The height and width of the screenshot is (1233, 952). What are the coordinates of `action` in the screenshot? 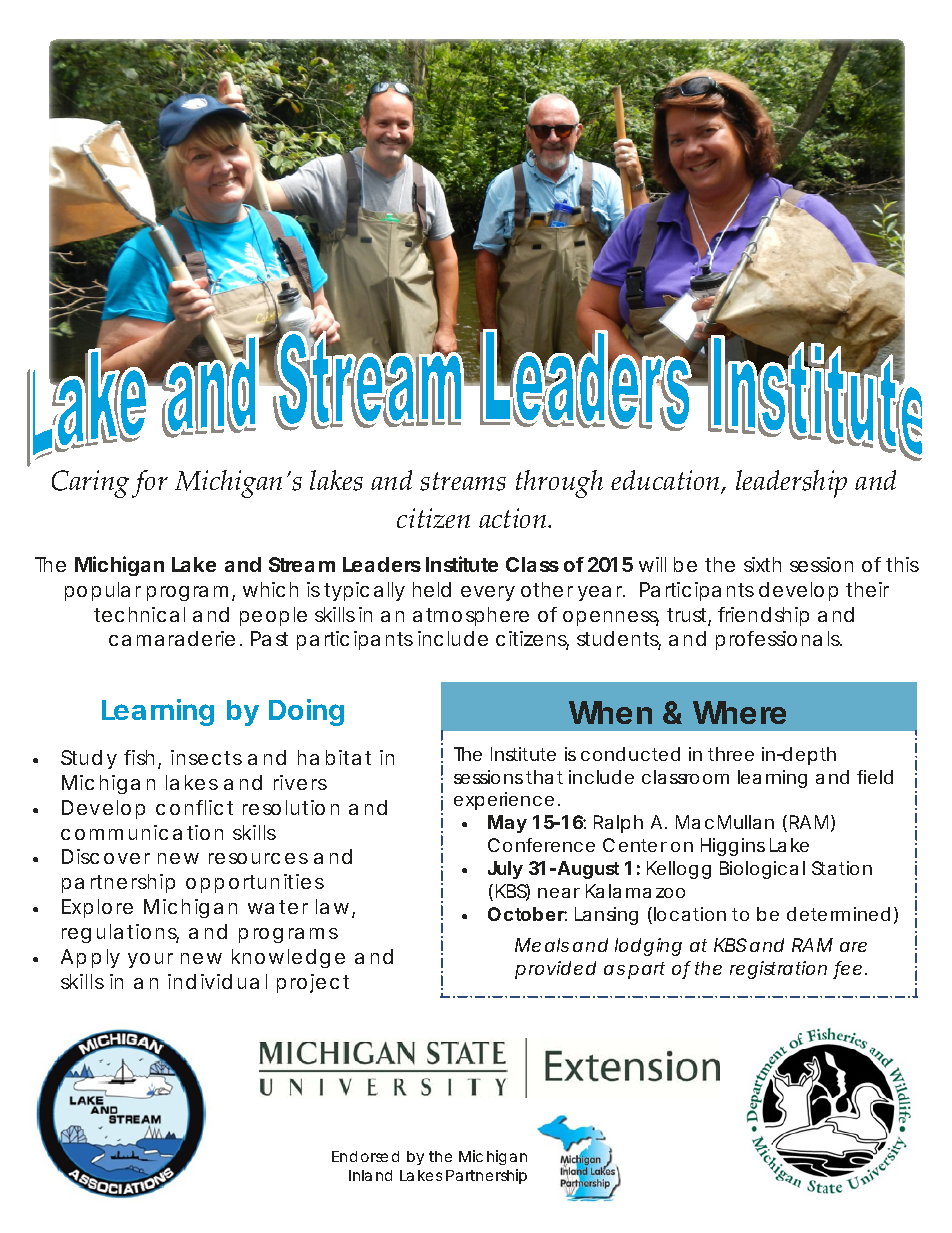 It's located at (514, 518).
